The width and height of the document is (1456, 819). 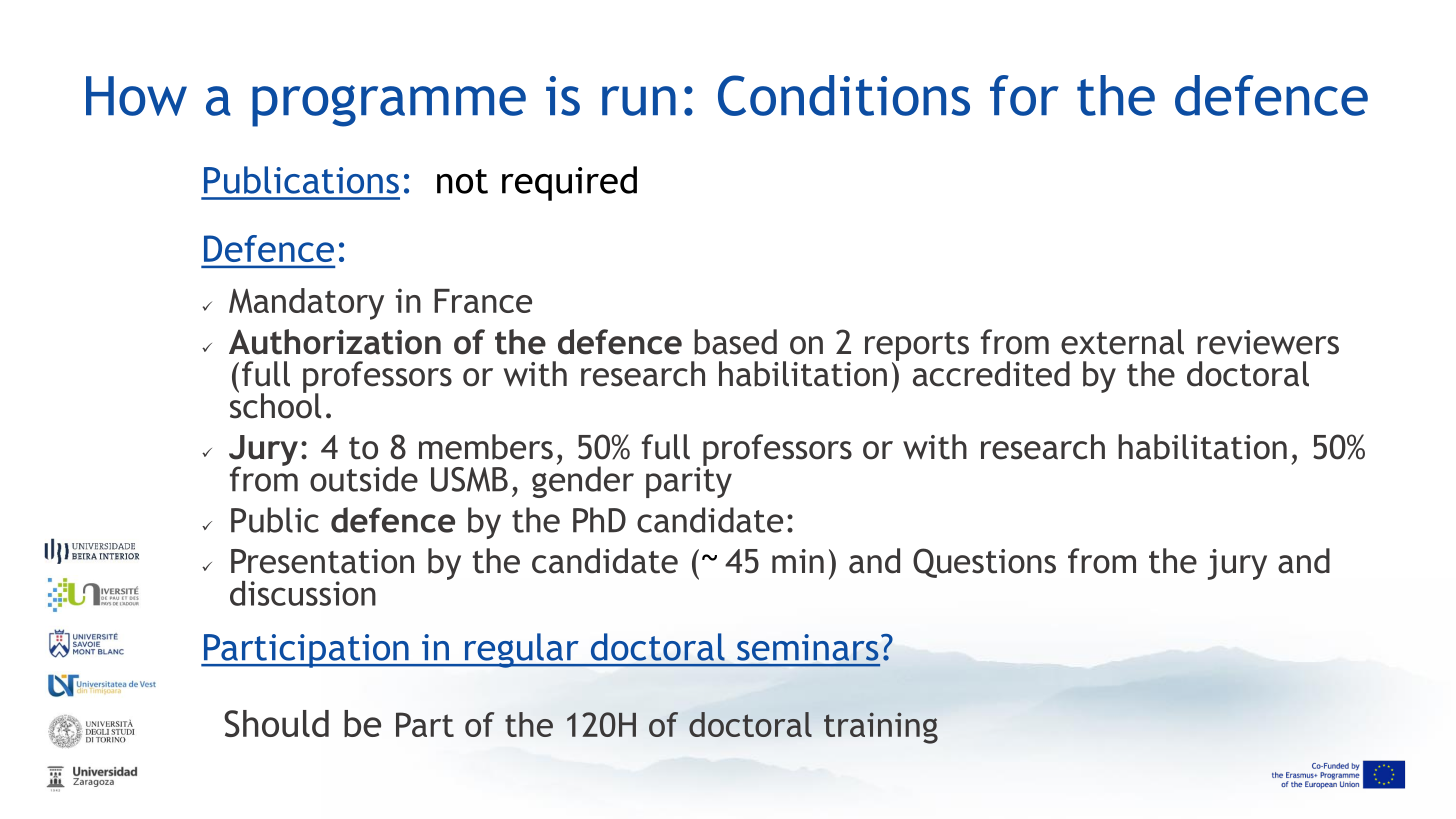 What do you see at coordinates (275, 405) in the document?
I see `school` at bounding box center [275, 405].
